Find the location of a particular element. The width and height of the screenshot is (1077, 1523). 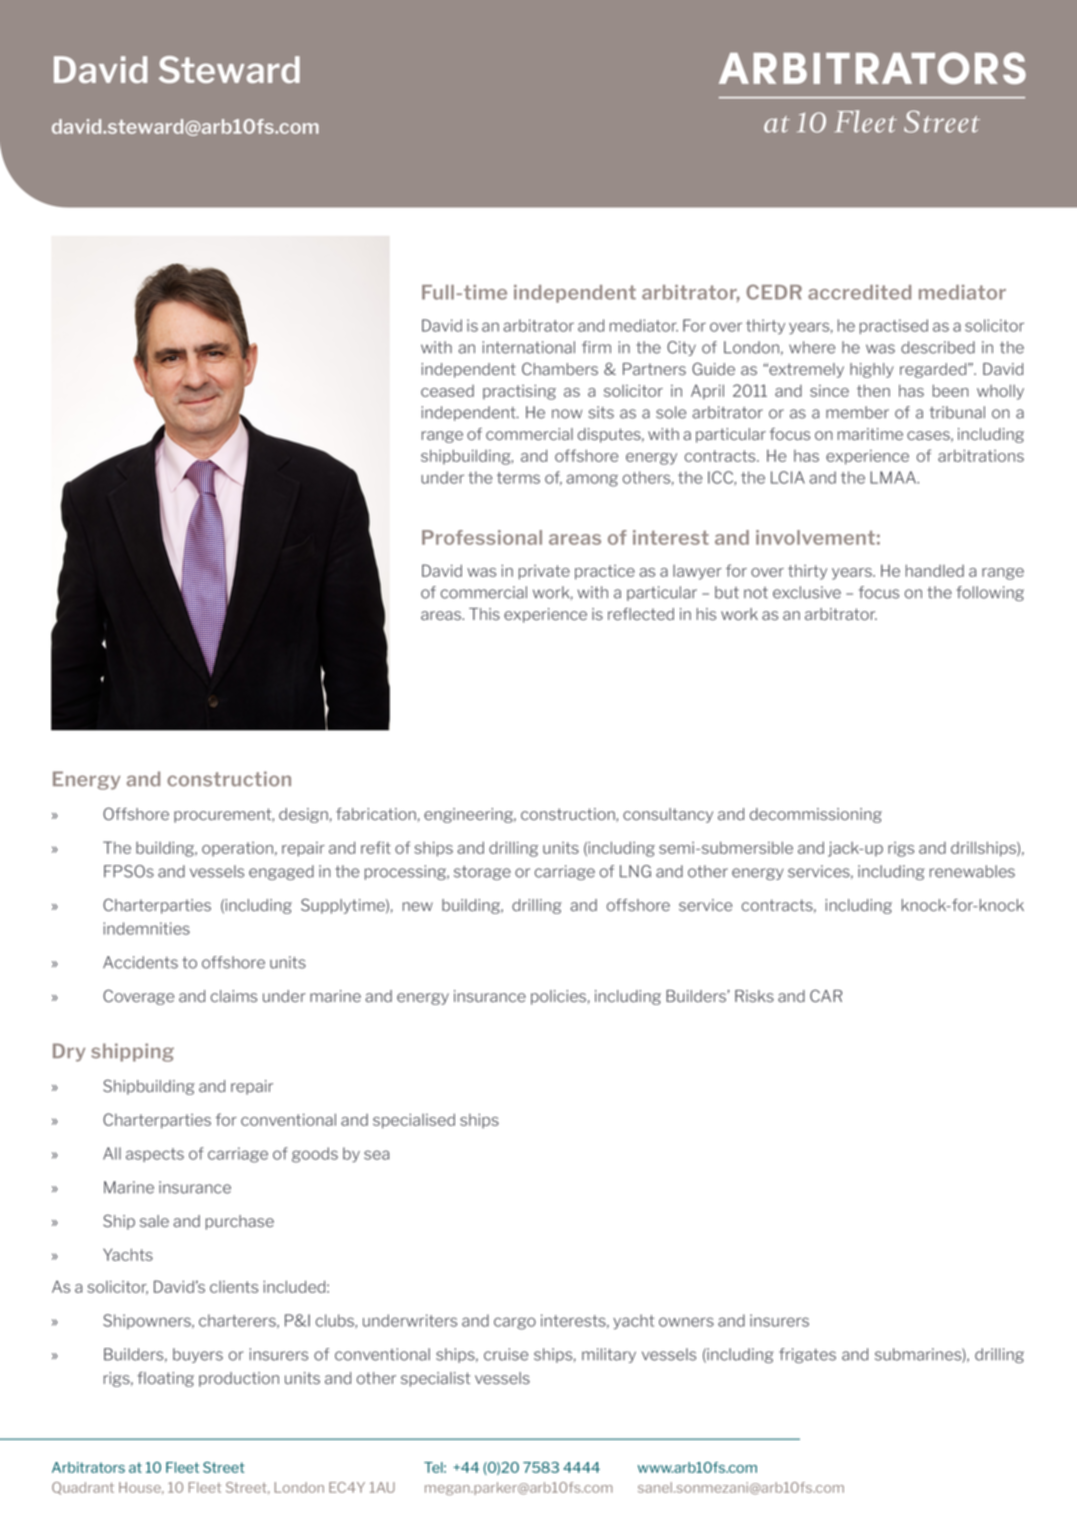

international is located at coordinates (529, 347).
